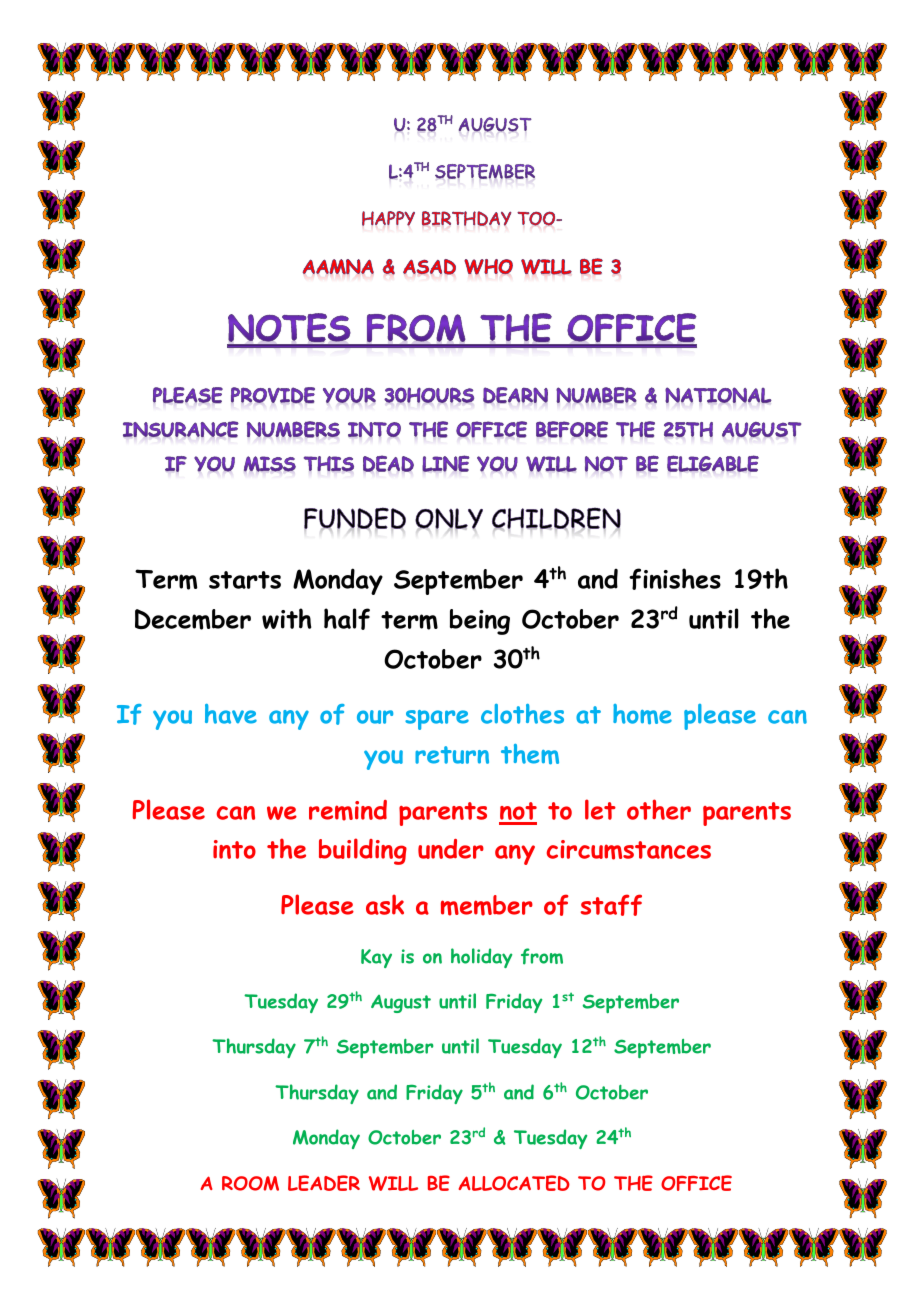  I want to click on ROOM, so click(250, 1183).
